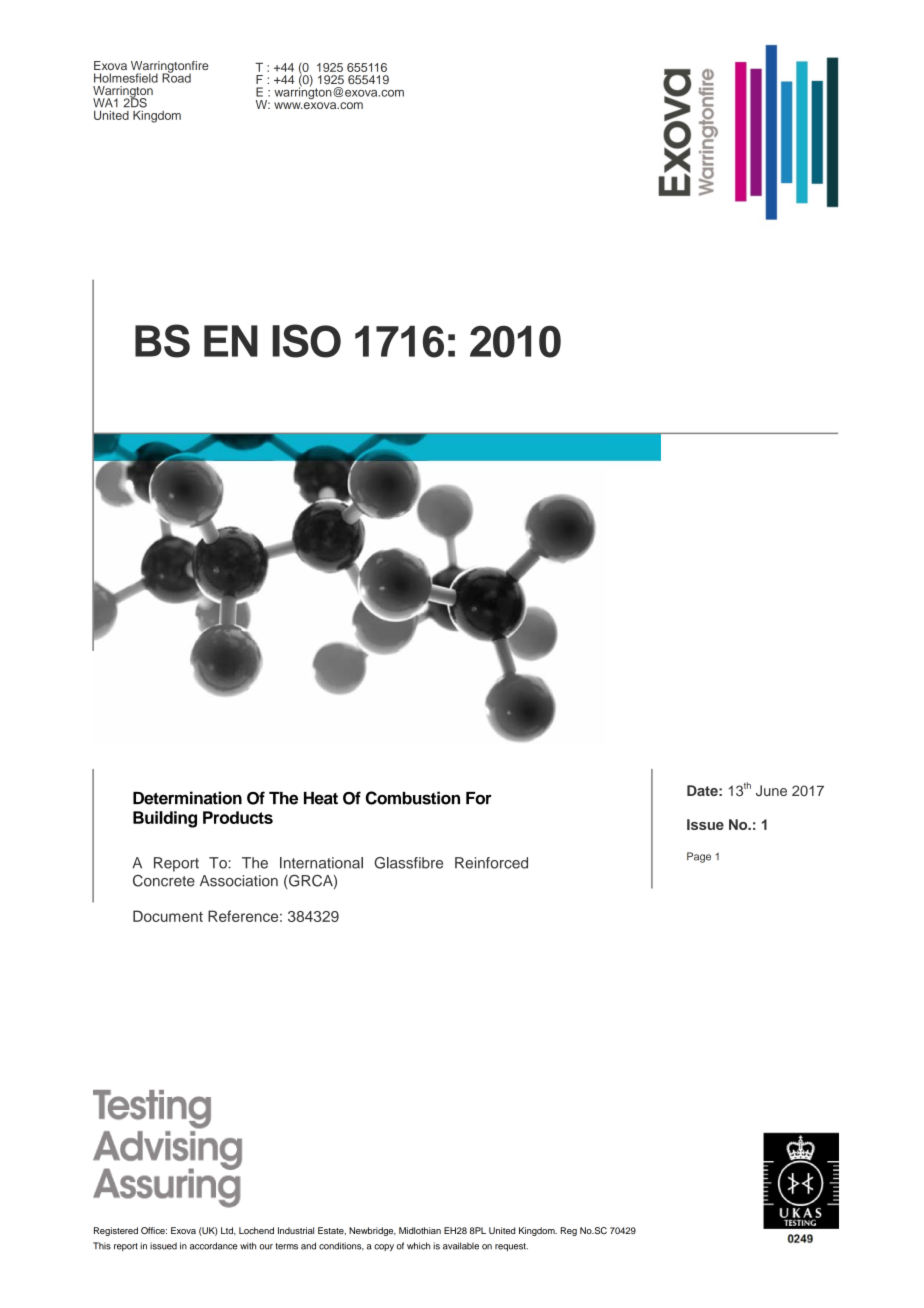 This screenshot has height=1308, width=924. What do you see at coordinates (187, 798) in the screenshot?
I see `Determination` at bounding box center [187, 798].
